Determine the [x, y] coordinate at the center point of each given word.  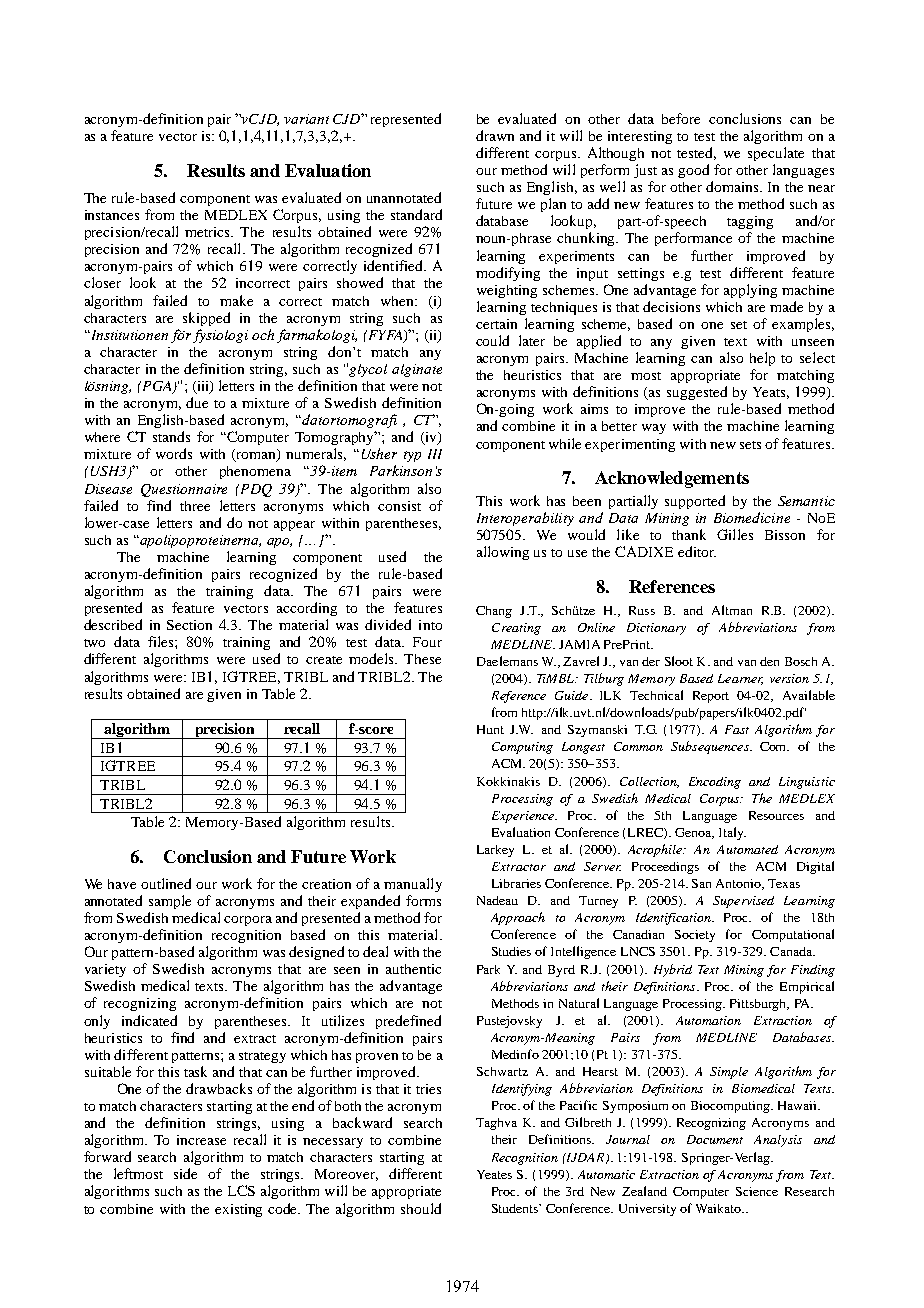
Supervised [743, 902]
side [185, 1173]
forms [423, 900]
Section [189, 625]
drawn [495, 135]
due [197, 402]
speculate [776, 154]
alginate [417, 370]
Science [757, 1191]
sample [170, 902]
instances [112, 215]
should [421, 1208]
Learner [740, 679]
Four [427, 642]
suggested [697, 393]
